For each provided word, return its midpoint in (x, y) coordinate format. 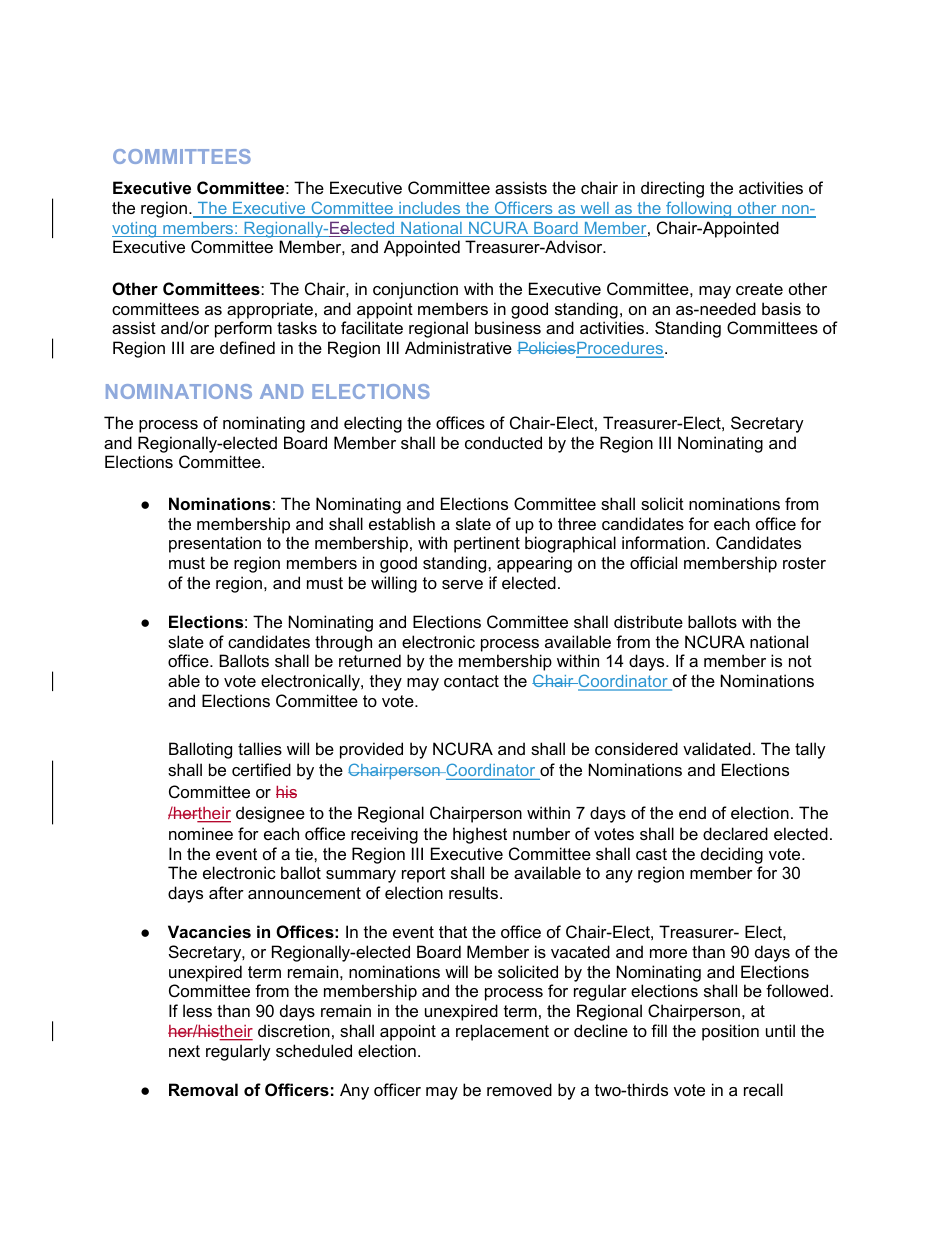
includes (430, 209)
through (343, 643)
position (730, 1032)
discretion (294, 1030)
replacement (502, 1032)
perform (243, 329)
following (699, 209)
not (800, 661)
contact (471, 681)
